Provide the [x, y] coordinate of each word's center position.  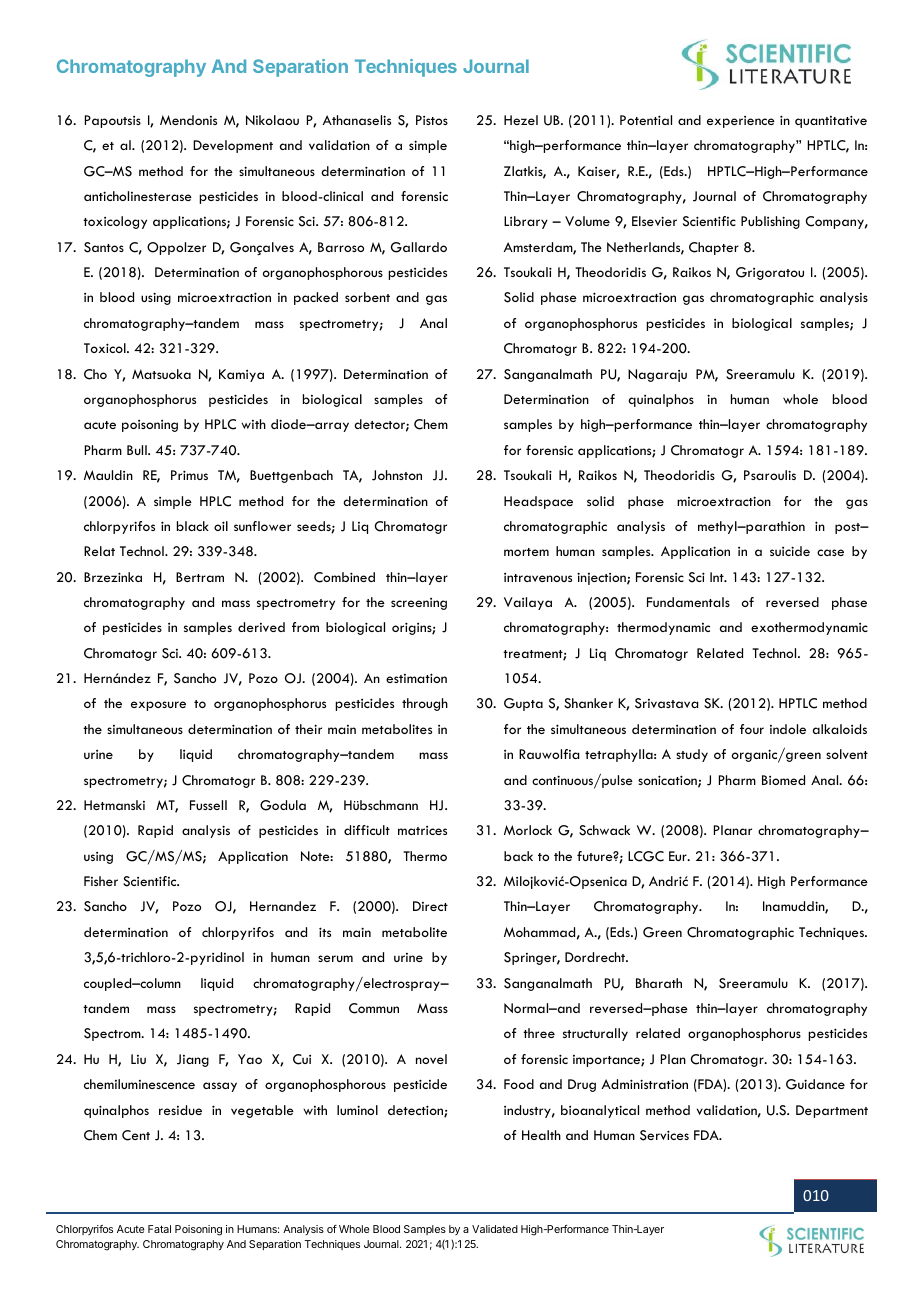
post [849, 528]
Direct [430, 906]
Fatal [159, 1229]
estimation [416, 678]
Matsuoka [161, 374]
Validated [495, 1229]
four [752, 729]
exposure [158, 706]
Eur [679, 856]
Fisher [101, 881]
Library [526, 222]
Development [233, 146]
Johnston [397, 475]
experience [741, 122]
